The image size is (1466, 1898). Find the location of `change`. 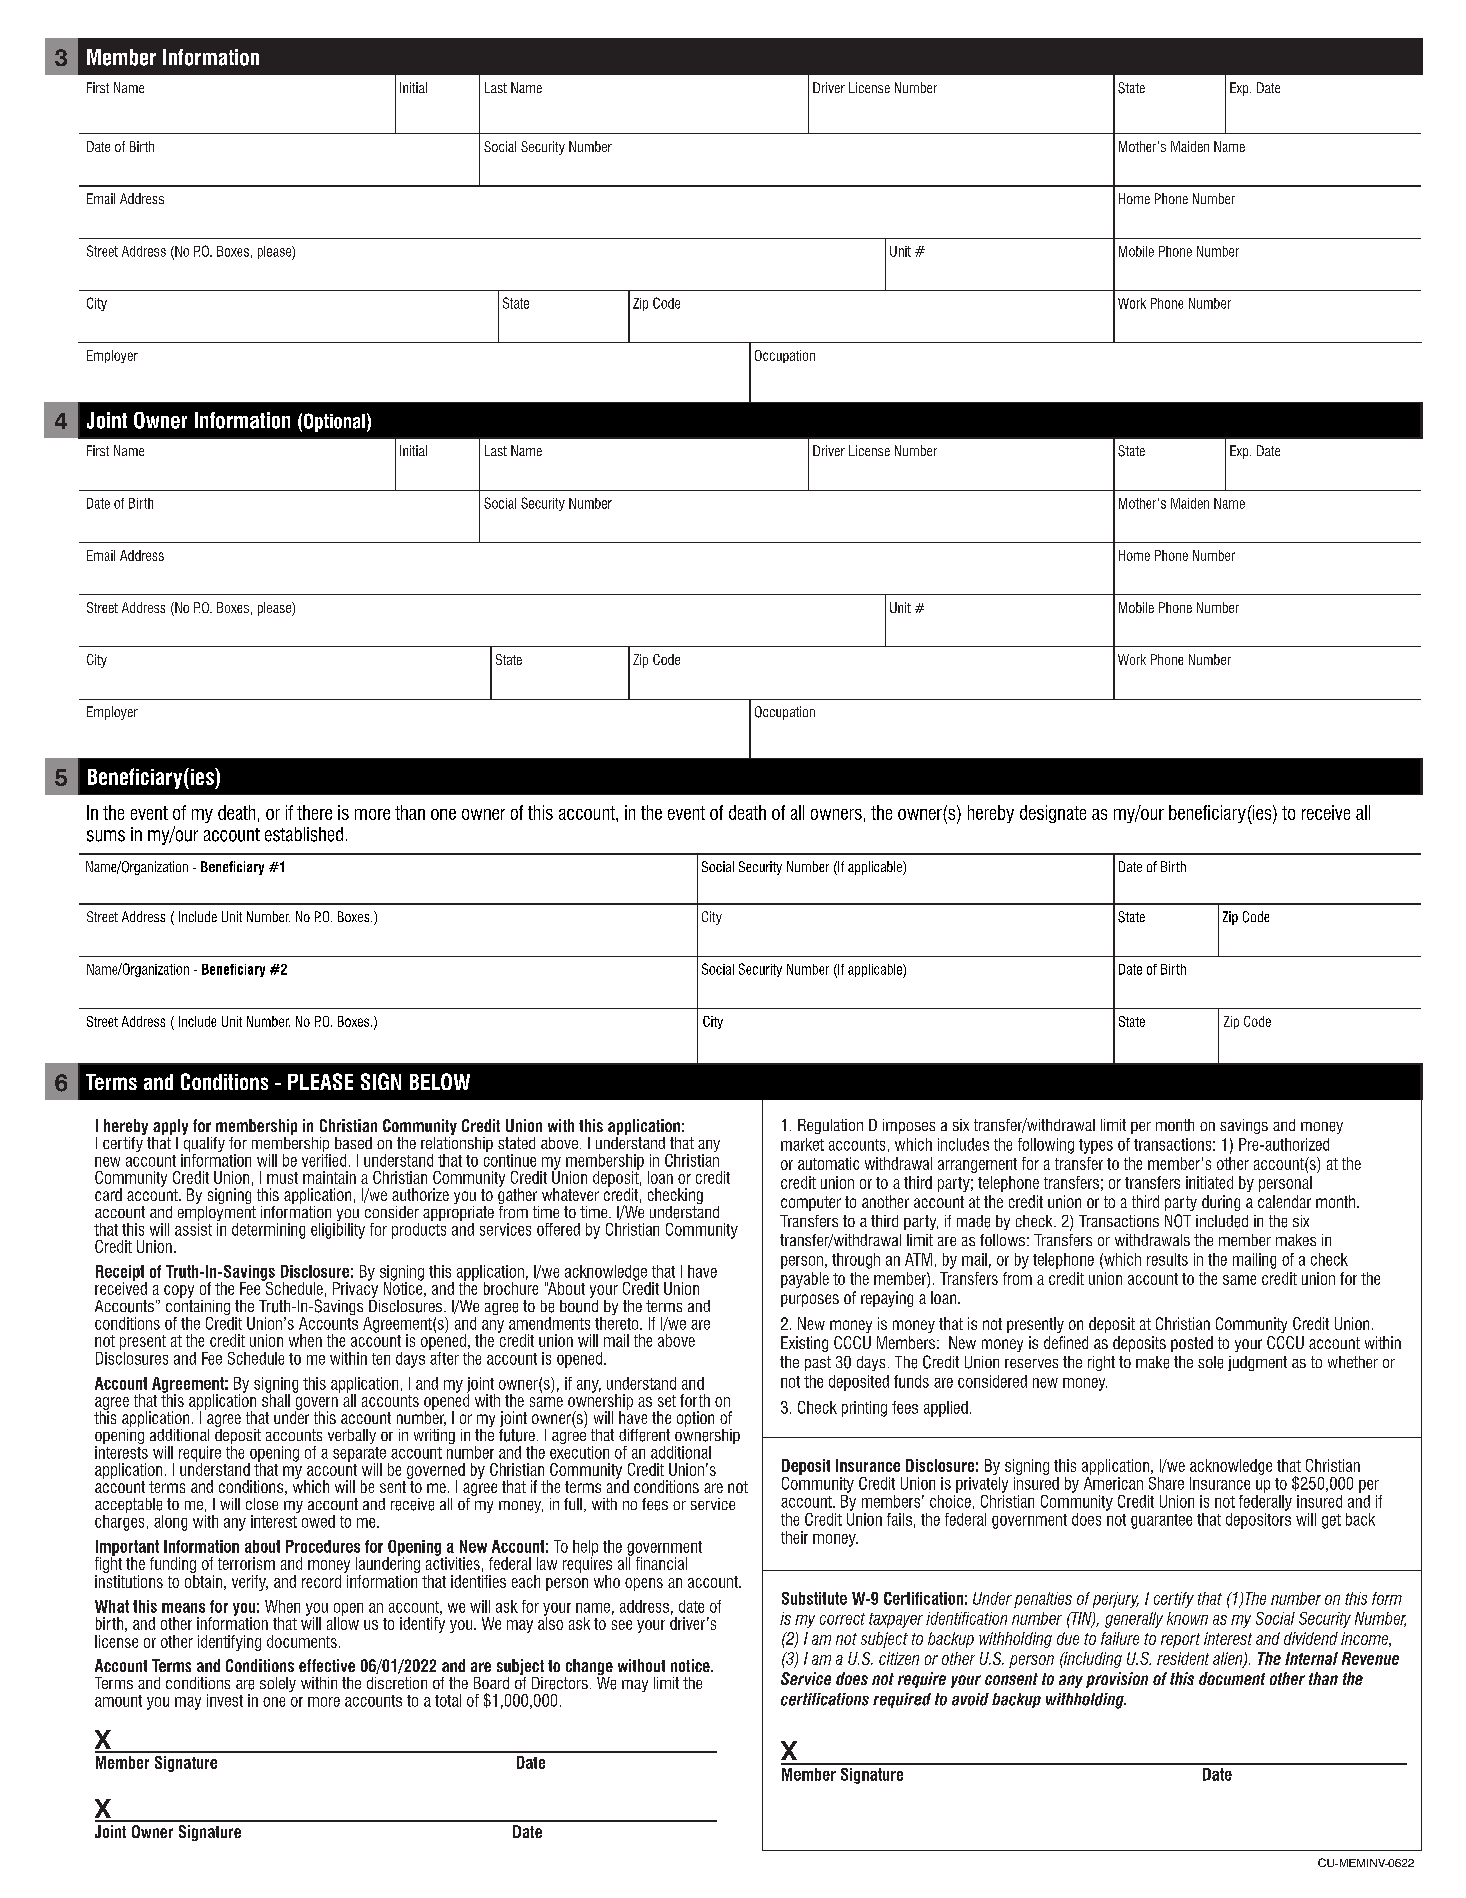

change is located at coordinates (589, 1668).
